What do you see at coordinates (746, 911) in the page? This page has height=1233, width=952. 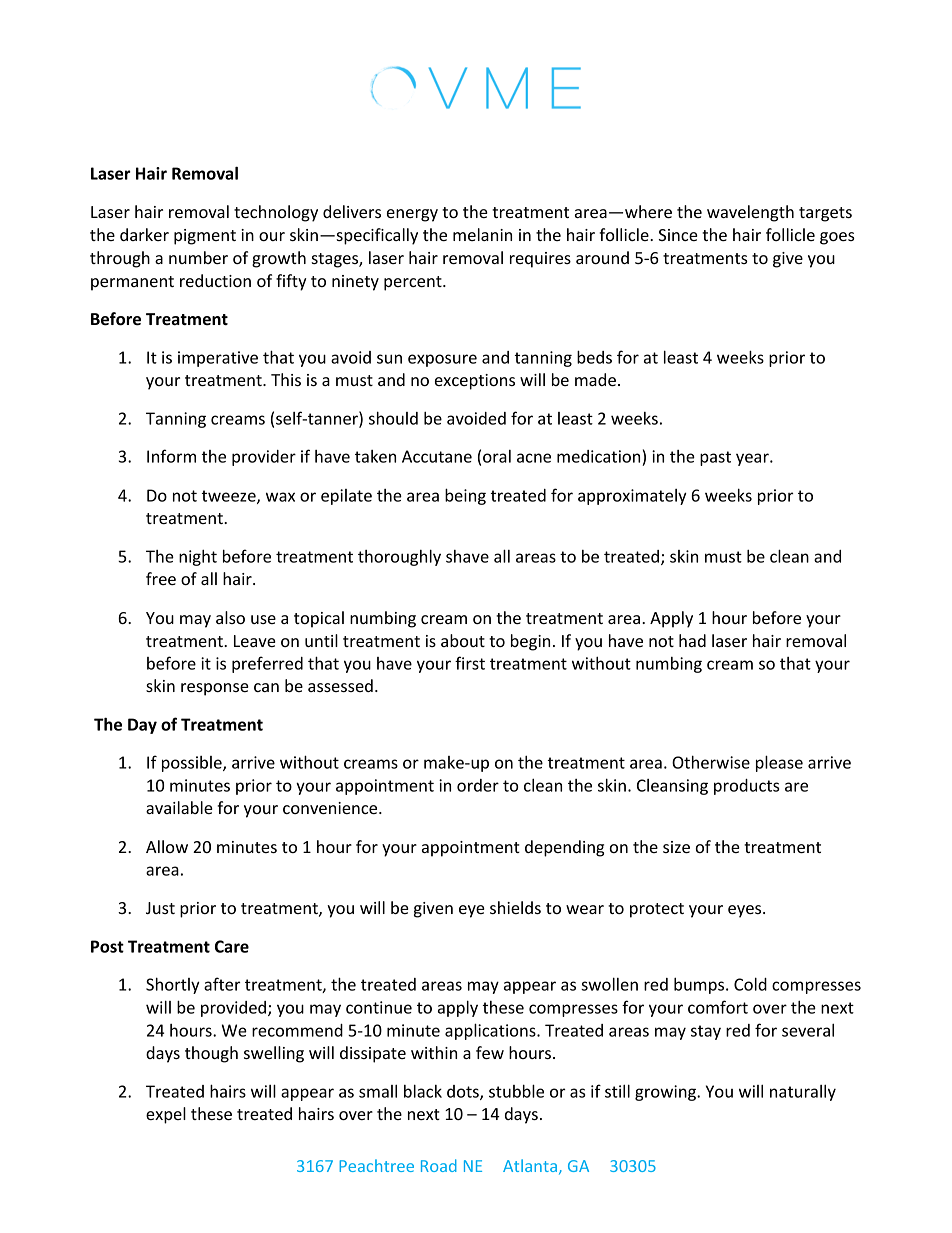 I see `eyes` at bounding box center [746, 911].
